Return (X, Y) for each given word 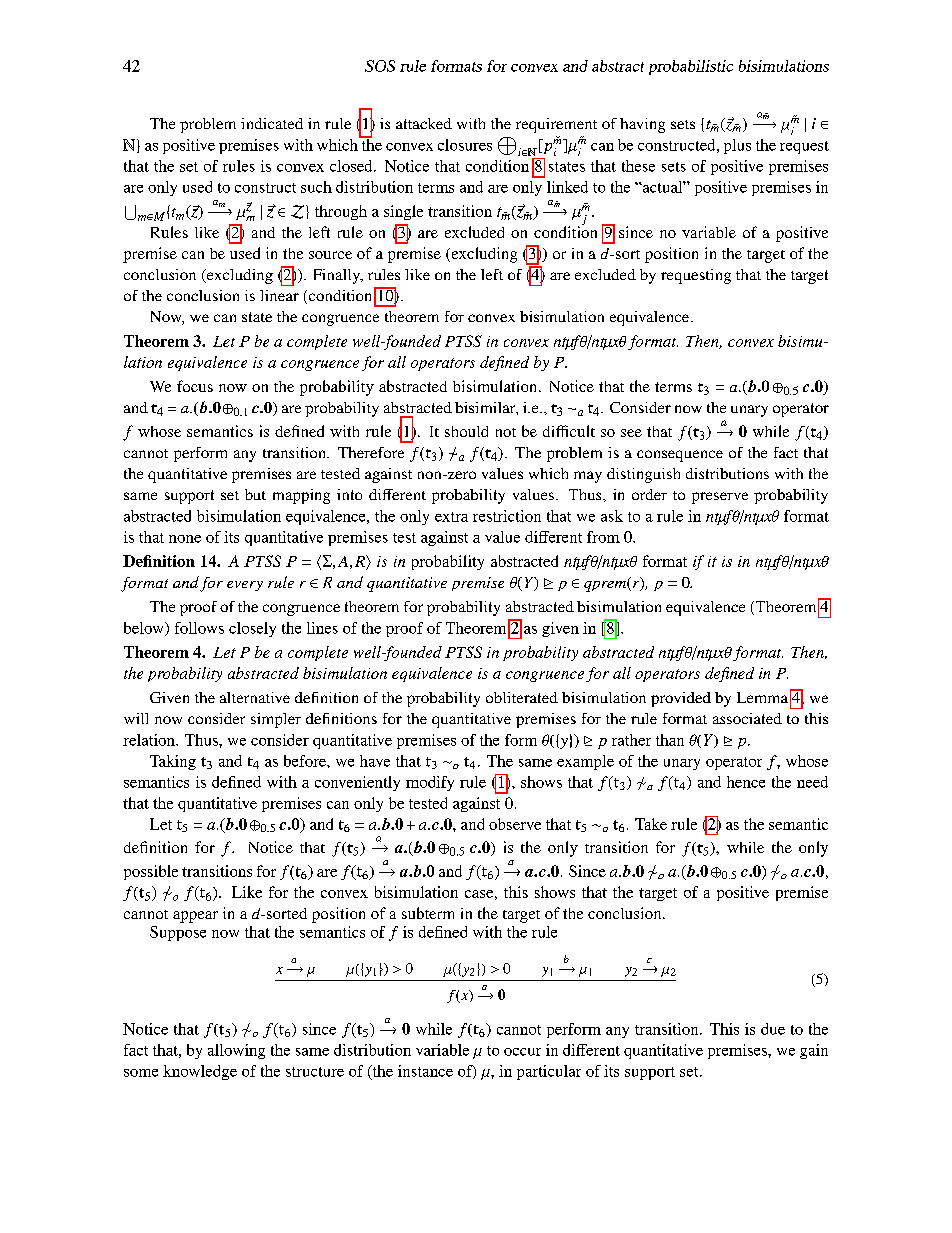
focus (195, 386)
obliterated (522, 697)
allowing (236, 1051)
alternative (255, 697)
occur (522, 1052)
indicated (272, 123)
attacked (424, 123)
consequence (680, 456)
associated (747, 718)
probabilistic (691, 67)
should (466, 431)
